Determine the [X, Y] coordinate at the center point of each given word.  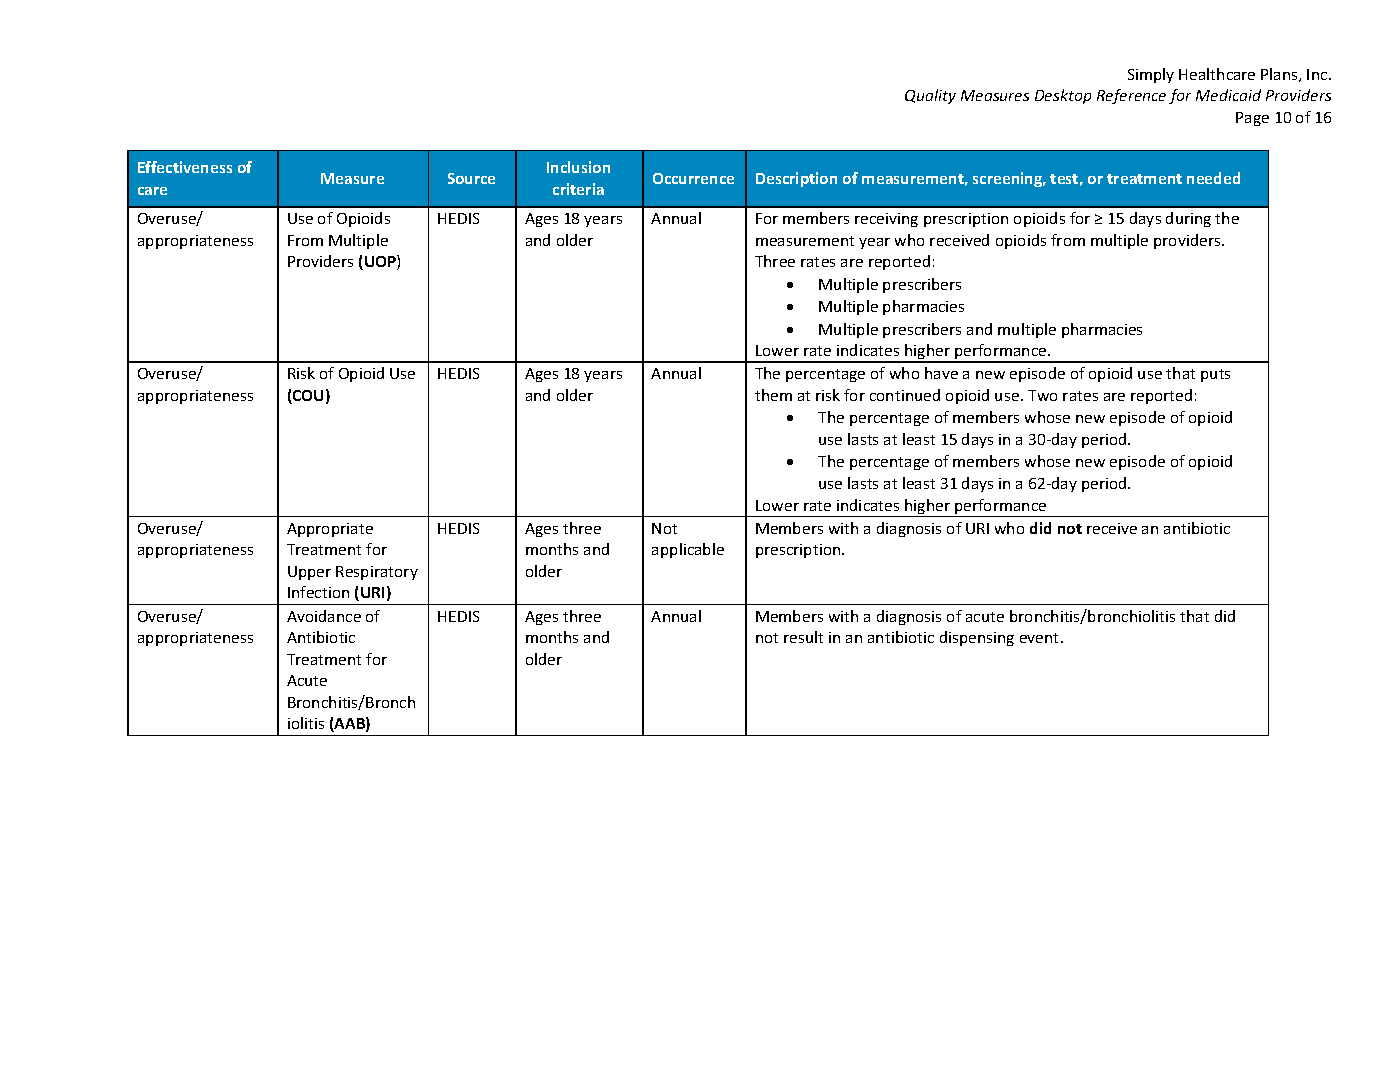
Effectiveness [185, 167]
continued [905, 395]
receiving [886, 220]
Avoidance [324, 616]
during [1188, 219]
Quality [930, 96]
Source [471, 178]
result [803, 637]
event [1041, 638]
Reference [1131, 96]
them [773, 395]
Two [1042, 395]
